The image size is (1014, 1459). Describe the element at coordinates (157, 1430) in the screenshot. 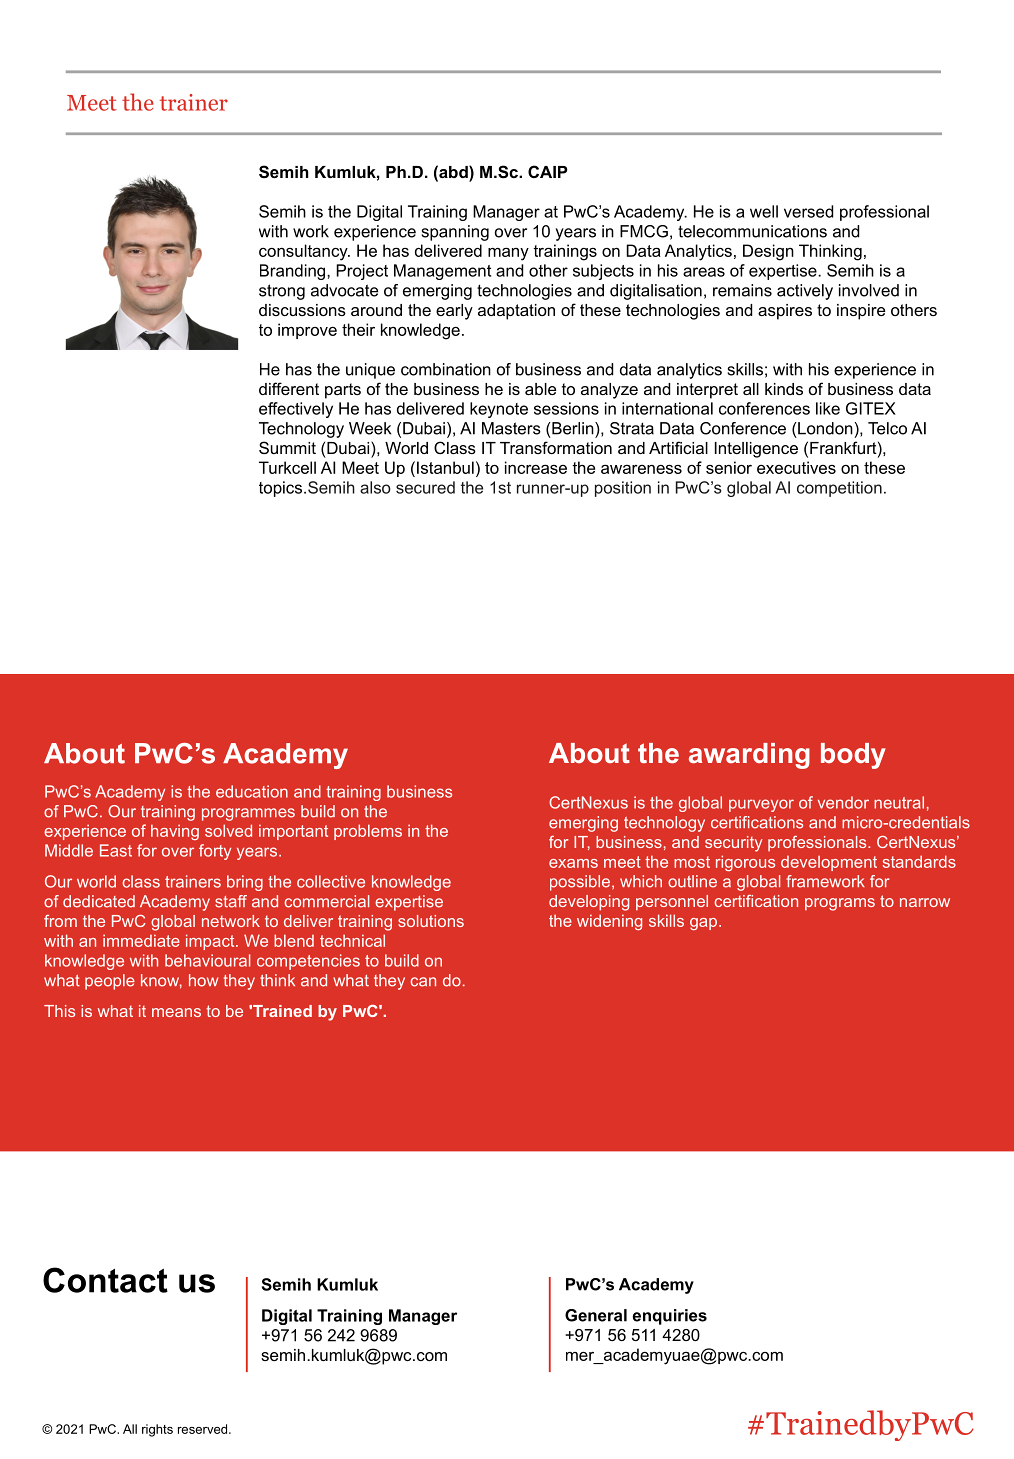

I see `rights` at that location.
